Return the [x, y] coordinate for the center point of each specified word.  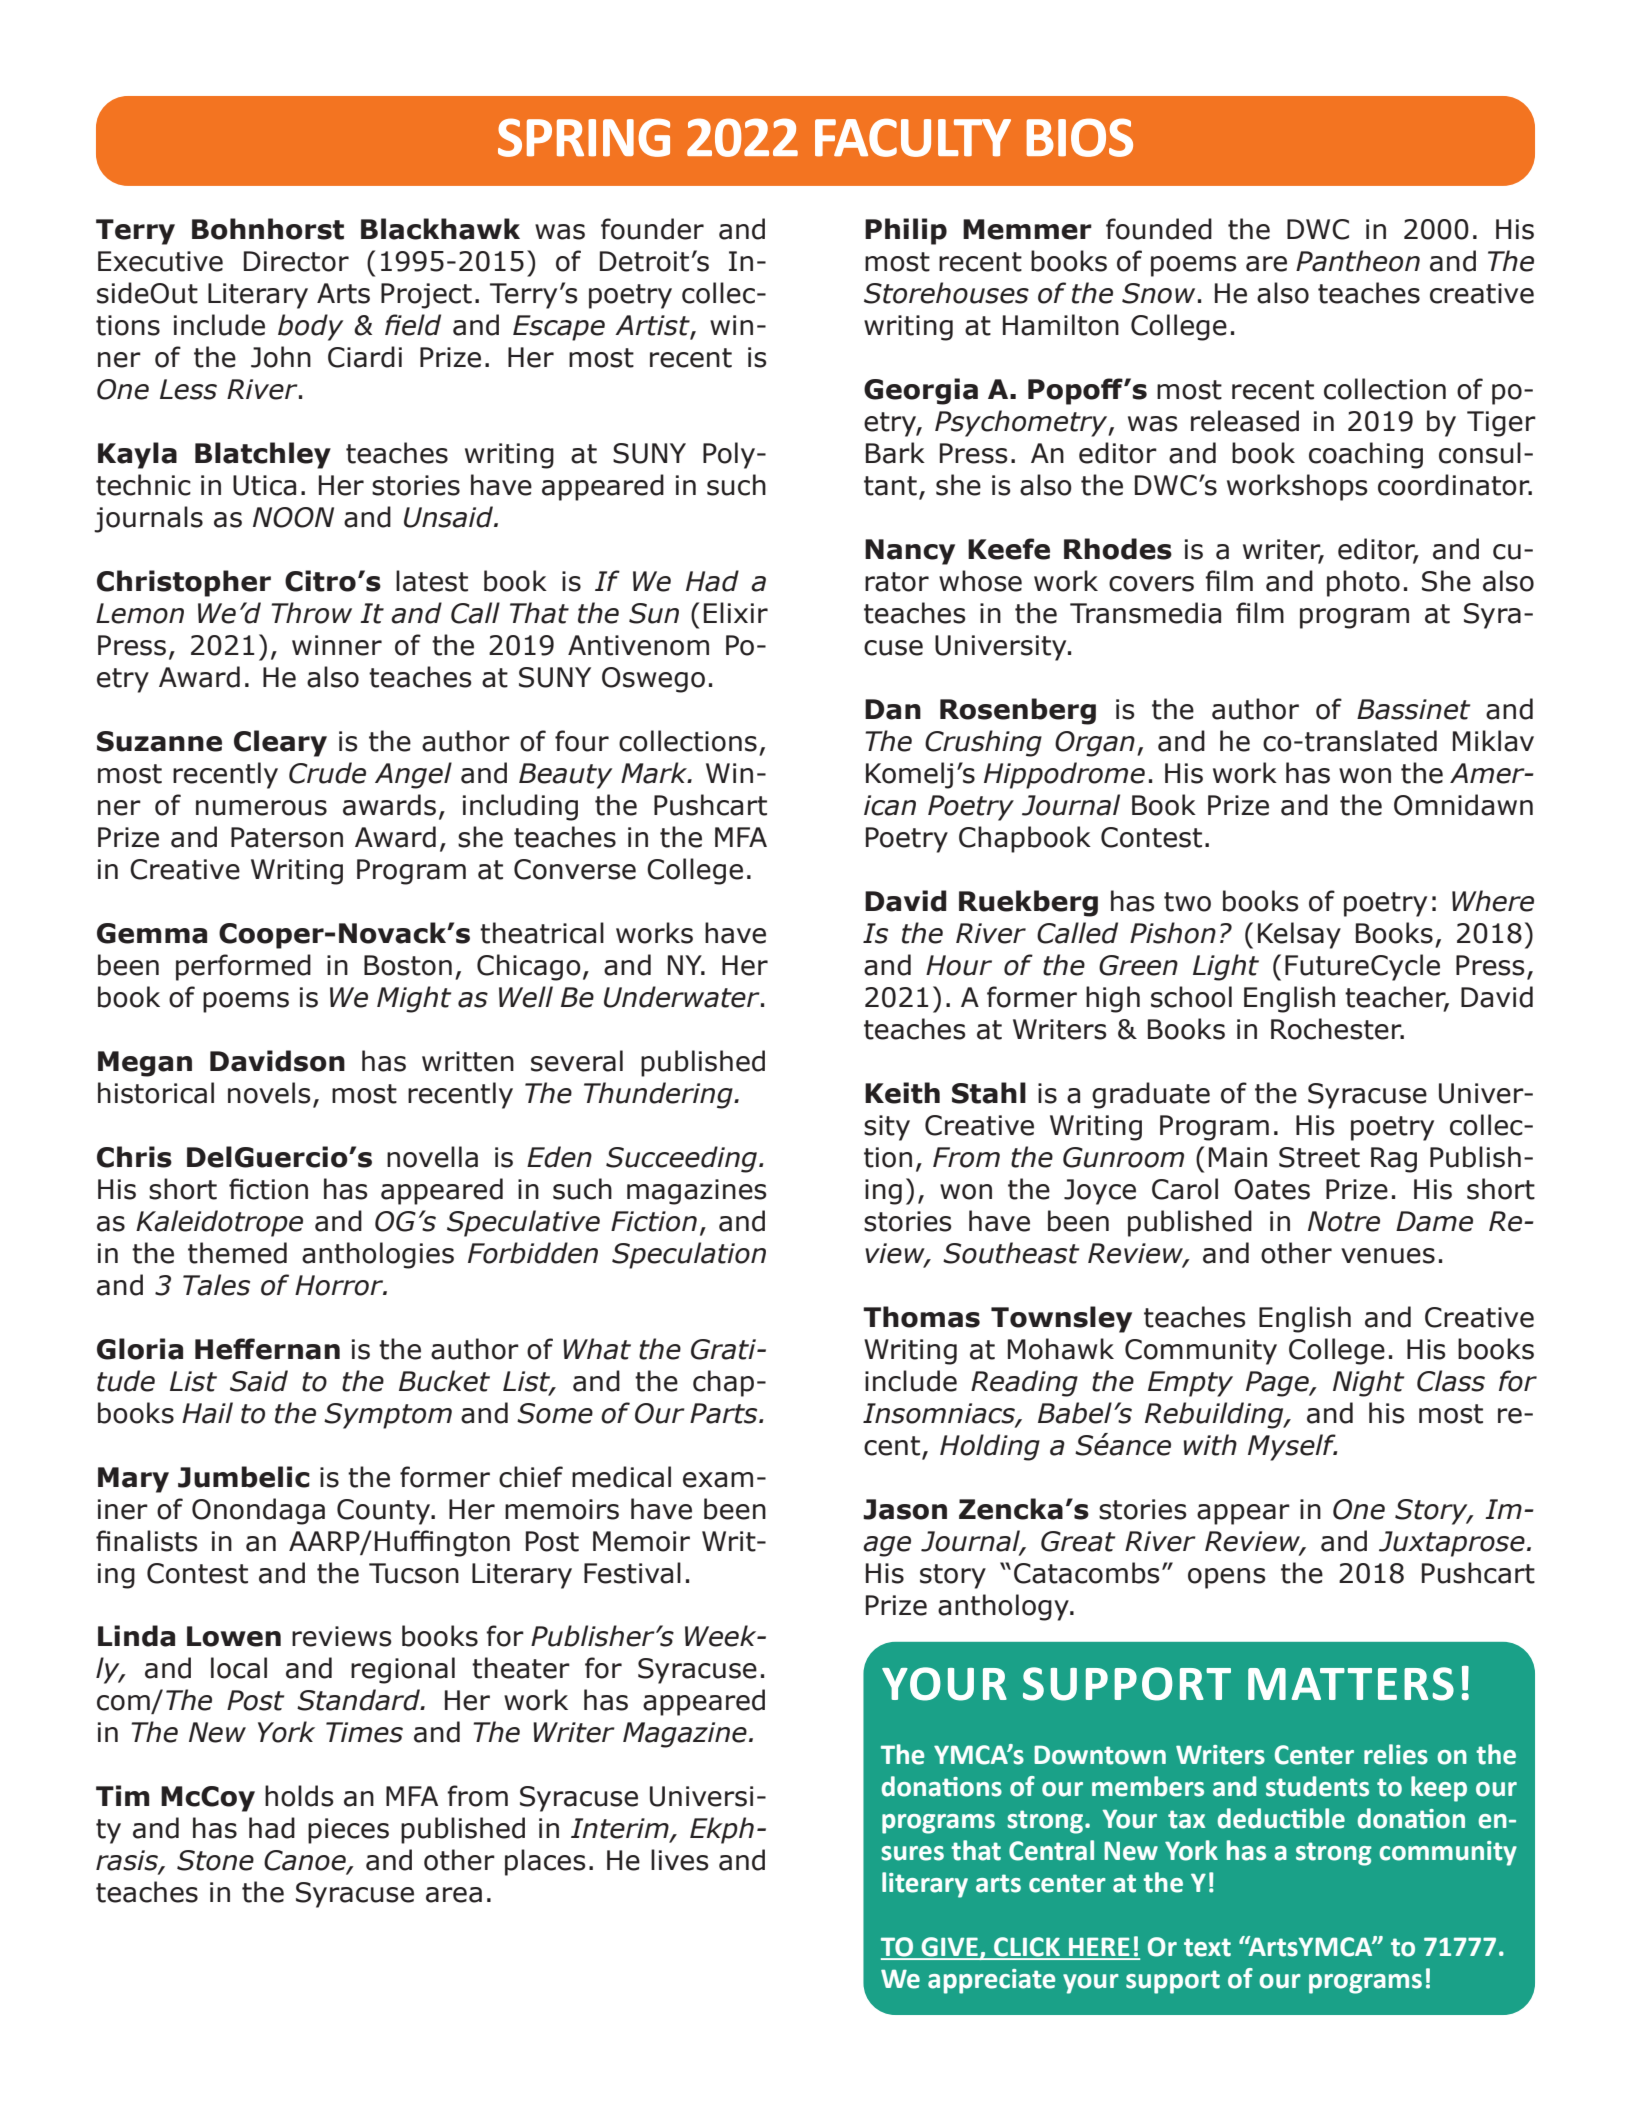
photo [1363, 583]
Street [1319, 1157]
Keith [902, 1093]
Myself [1292, 1447]
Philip [906, 231]
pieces [348, 1831]
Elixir [736, 612]
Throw [311, 613]
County [385, 1512]
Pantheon [1358, 261]
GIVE [949, 1948]
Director [296, 261]
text [1207, 1947]
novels [269, 1093]
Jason [905, 1509]
